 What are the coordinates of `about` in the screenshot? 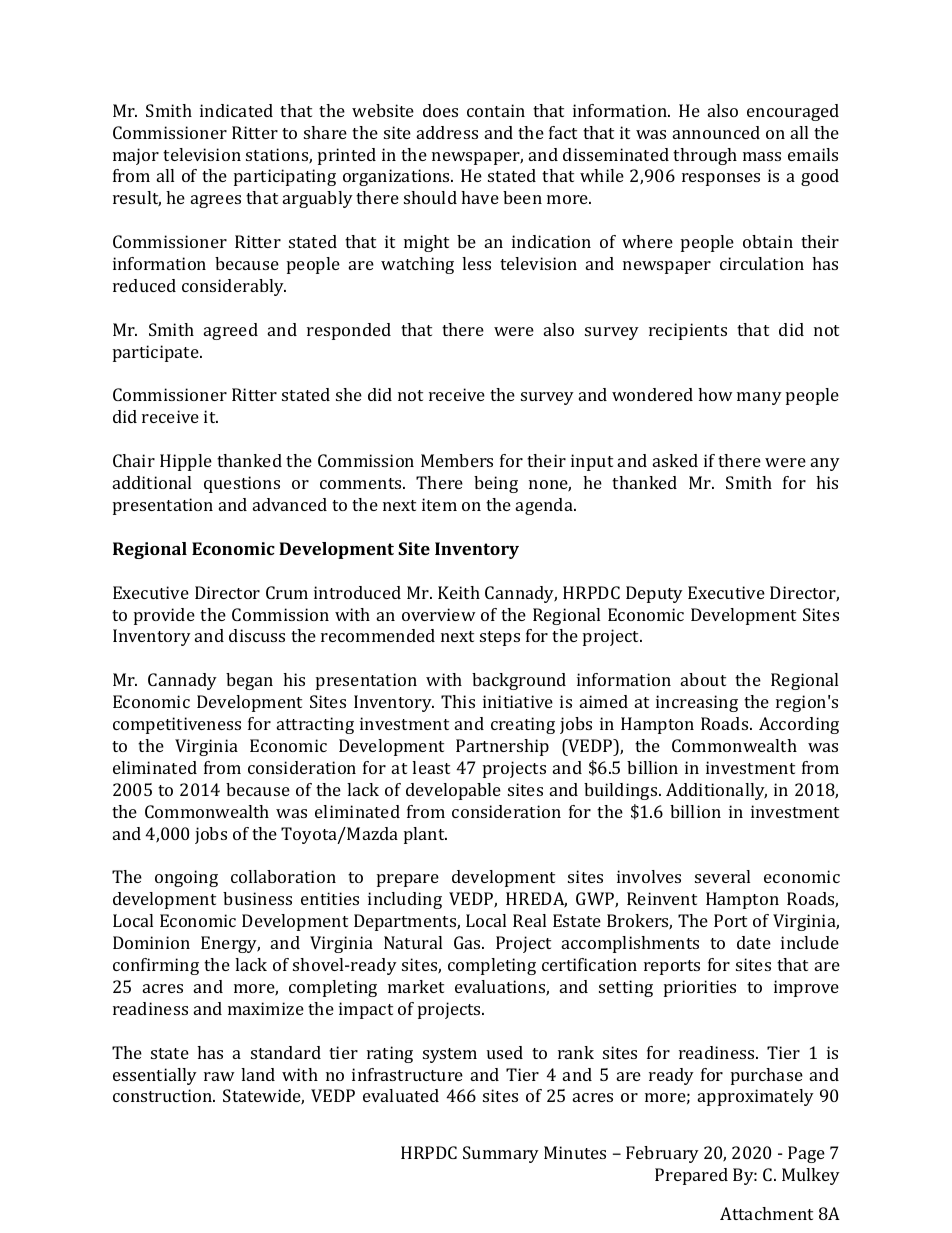 It's located at (703, 679).
